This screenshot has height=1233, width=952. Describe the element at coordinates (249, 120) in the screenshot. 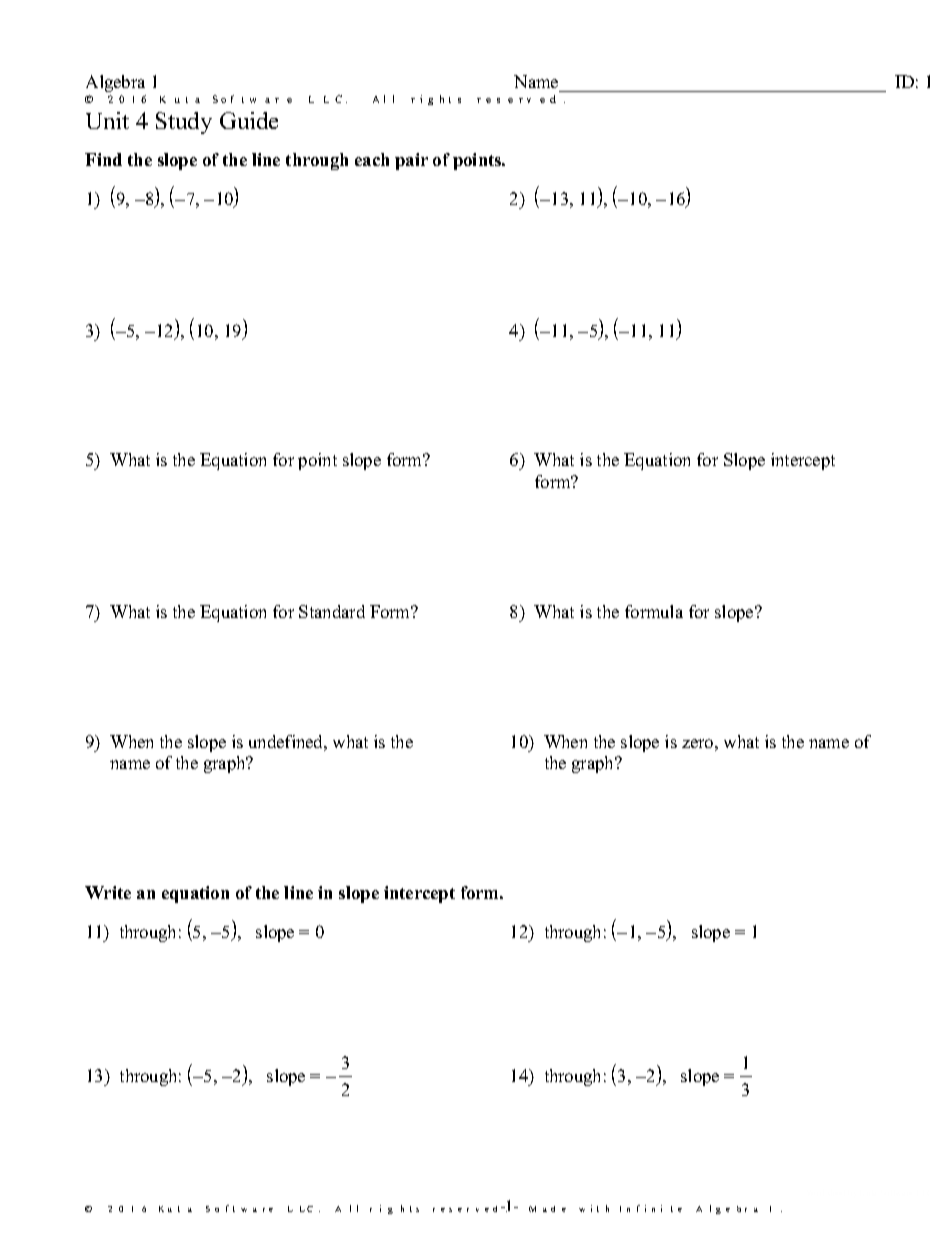

I see `Guide` at that location.
